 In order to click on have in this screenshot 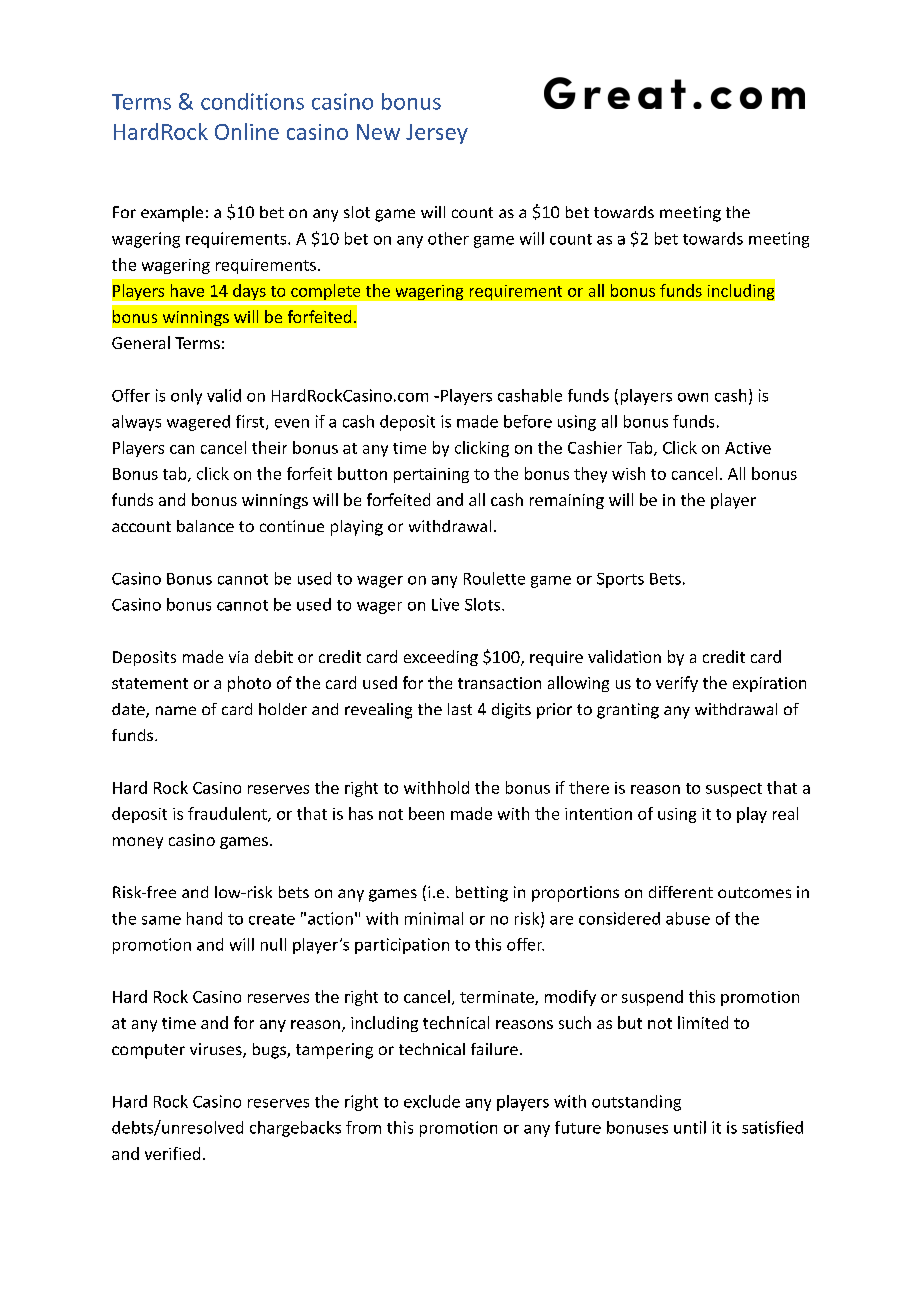, I will do `click(187, 290)`.
